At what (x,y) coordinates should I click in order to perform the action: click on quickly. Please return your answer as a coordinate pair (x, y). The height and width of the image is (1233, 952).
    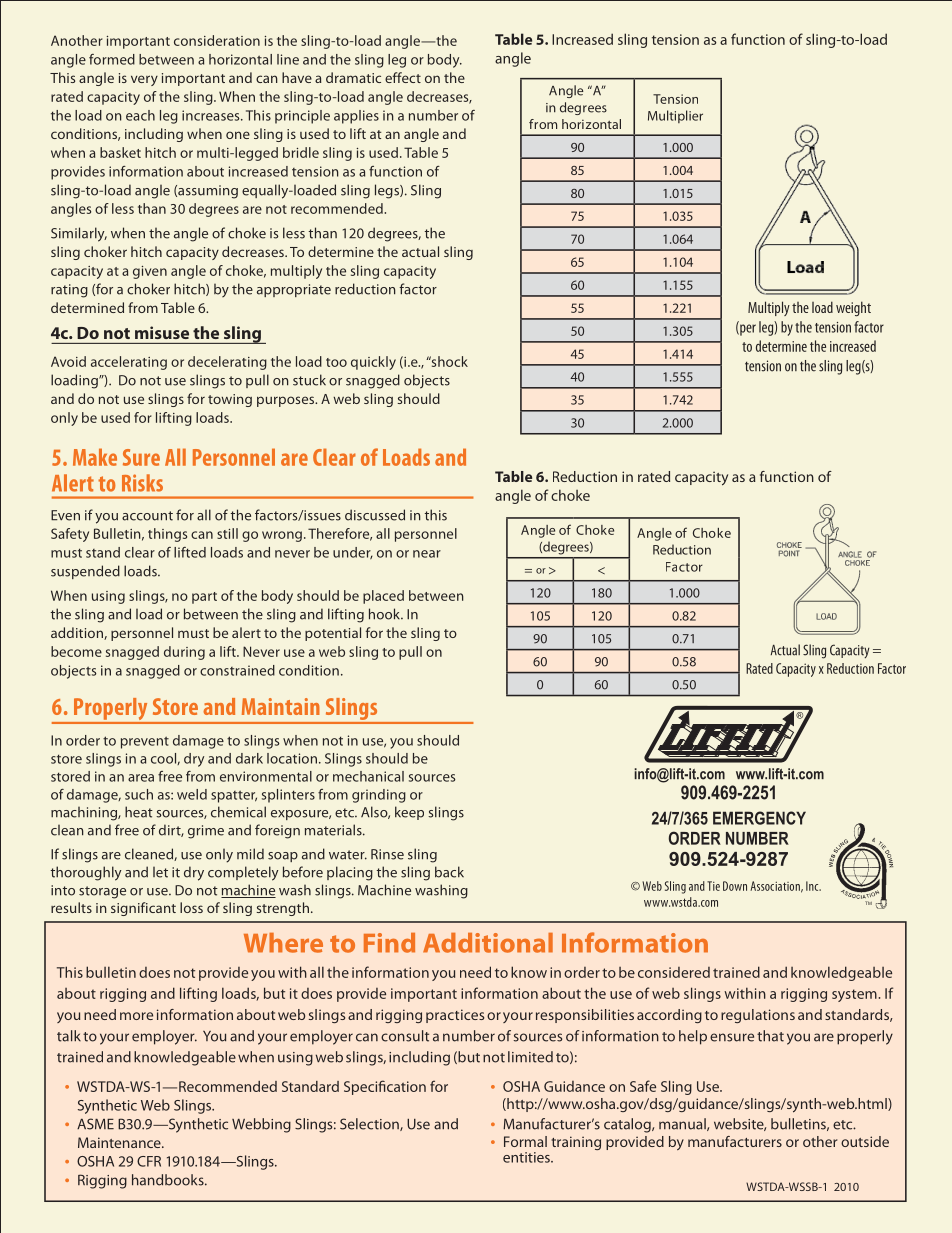
    Looking at the image, I should click on (373, 363).
